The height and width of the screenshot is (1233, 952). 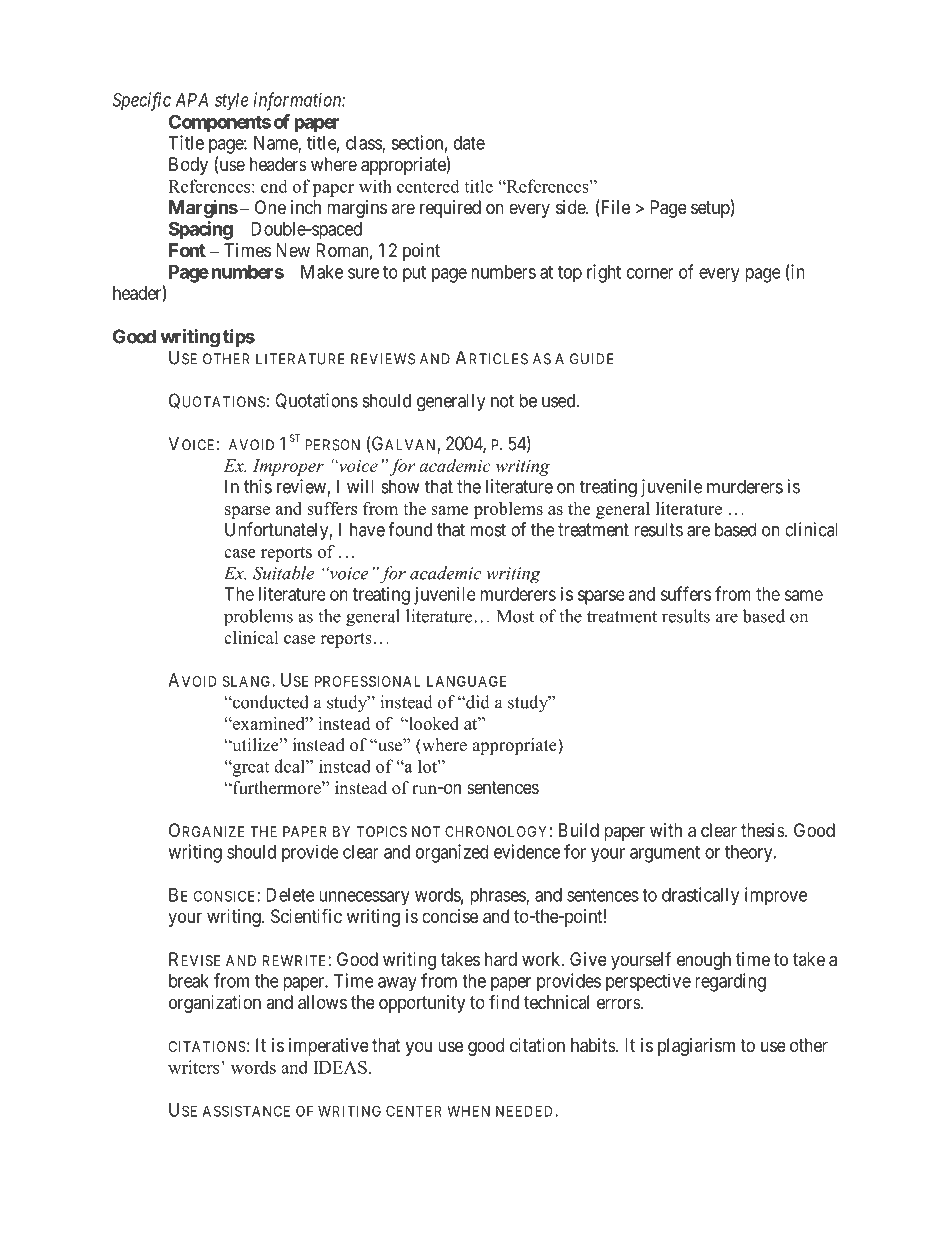 What do you see at coordinates (696, 1047) in the screenshot?
I see `plagiarism` at bounding box center [696, 1047].
